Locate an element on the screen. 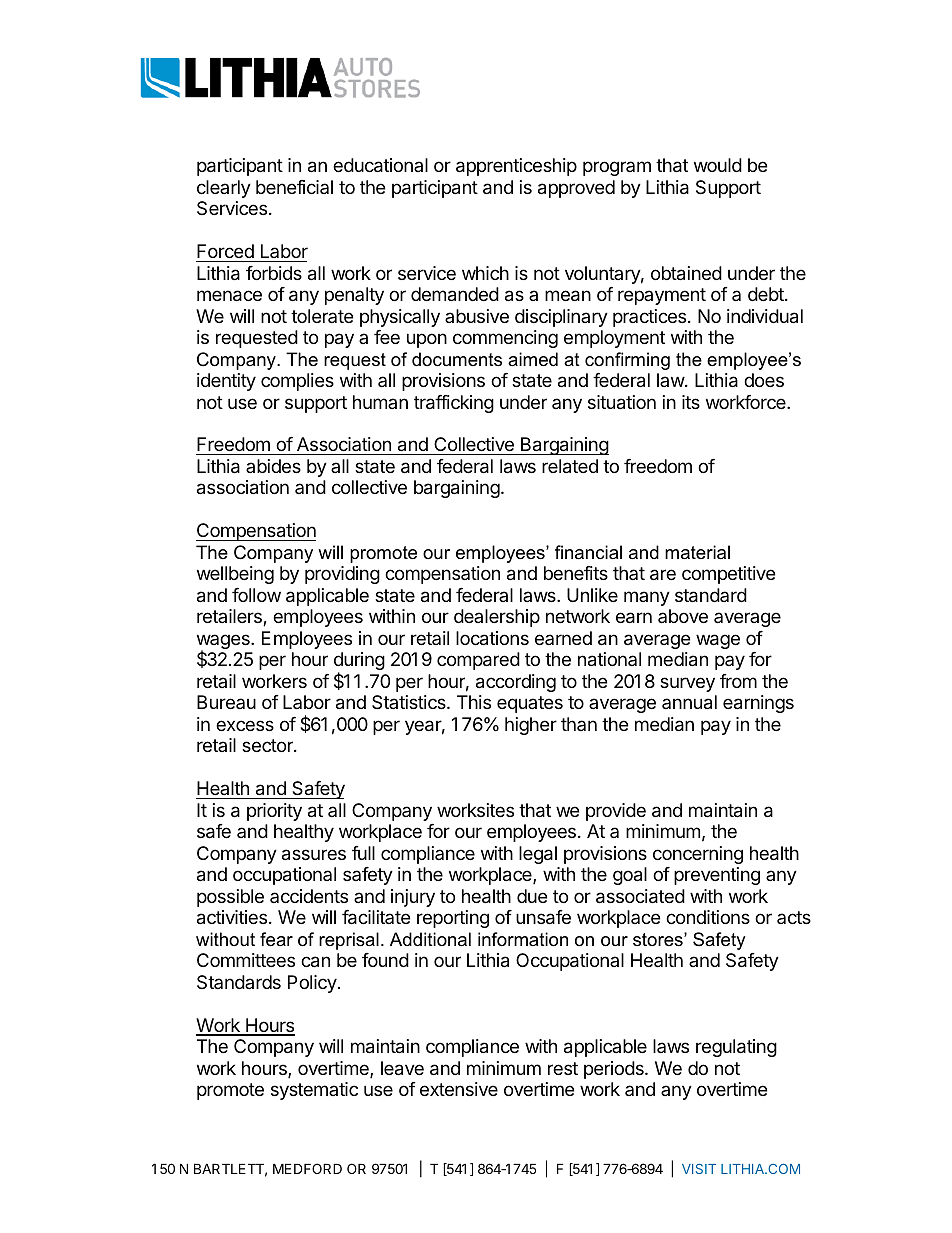 This screenshot has width=952, height=1233. would is located at coordinates (718, 165).
